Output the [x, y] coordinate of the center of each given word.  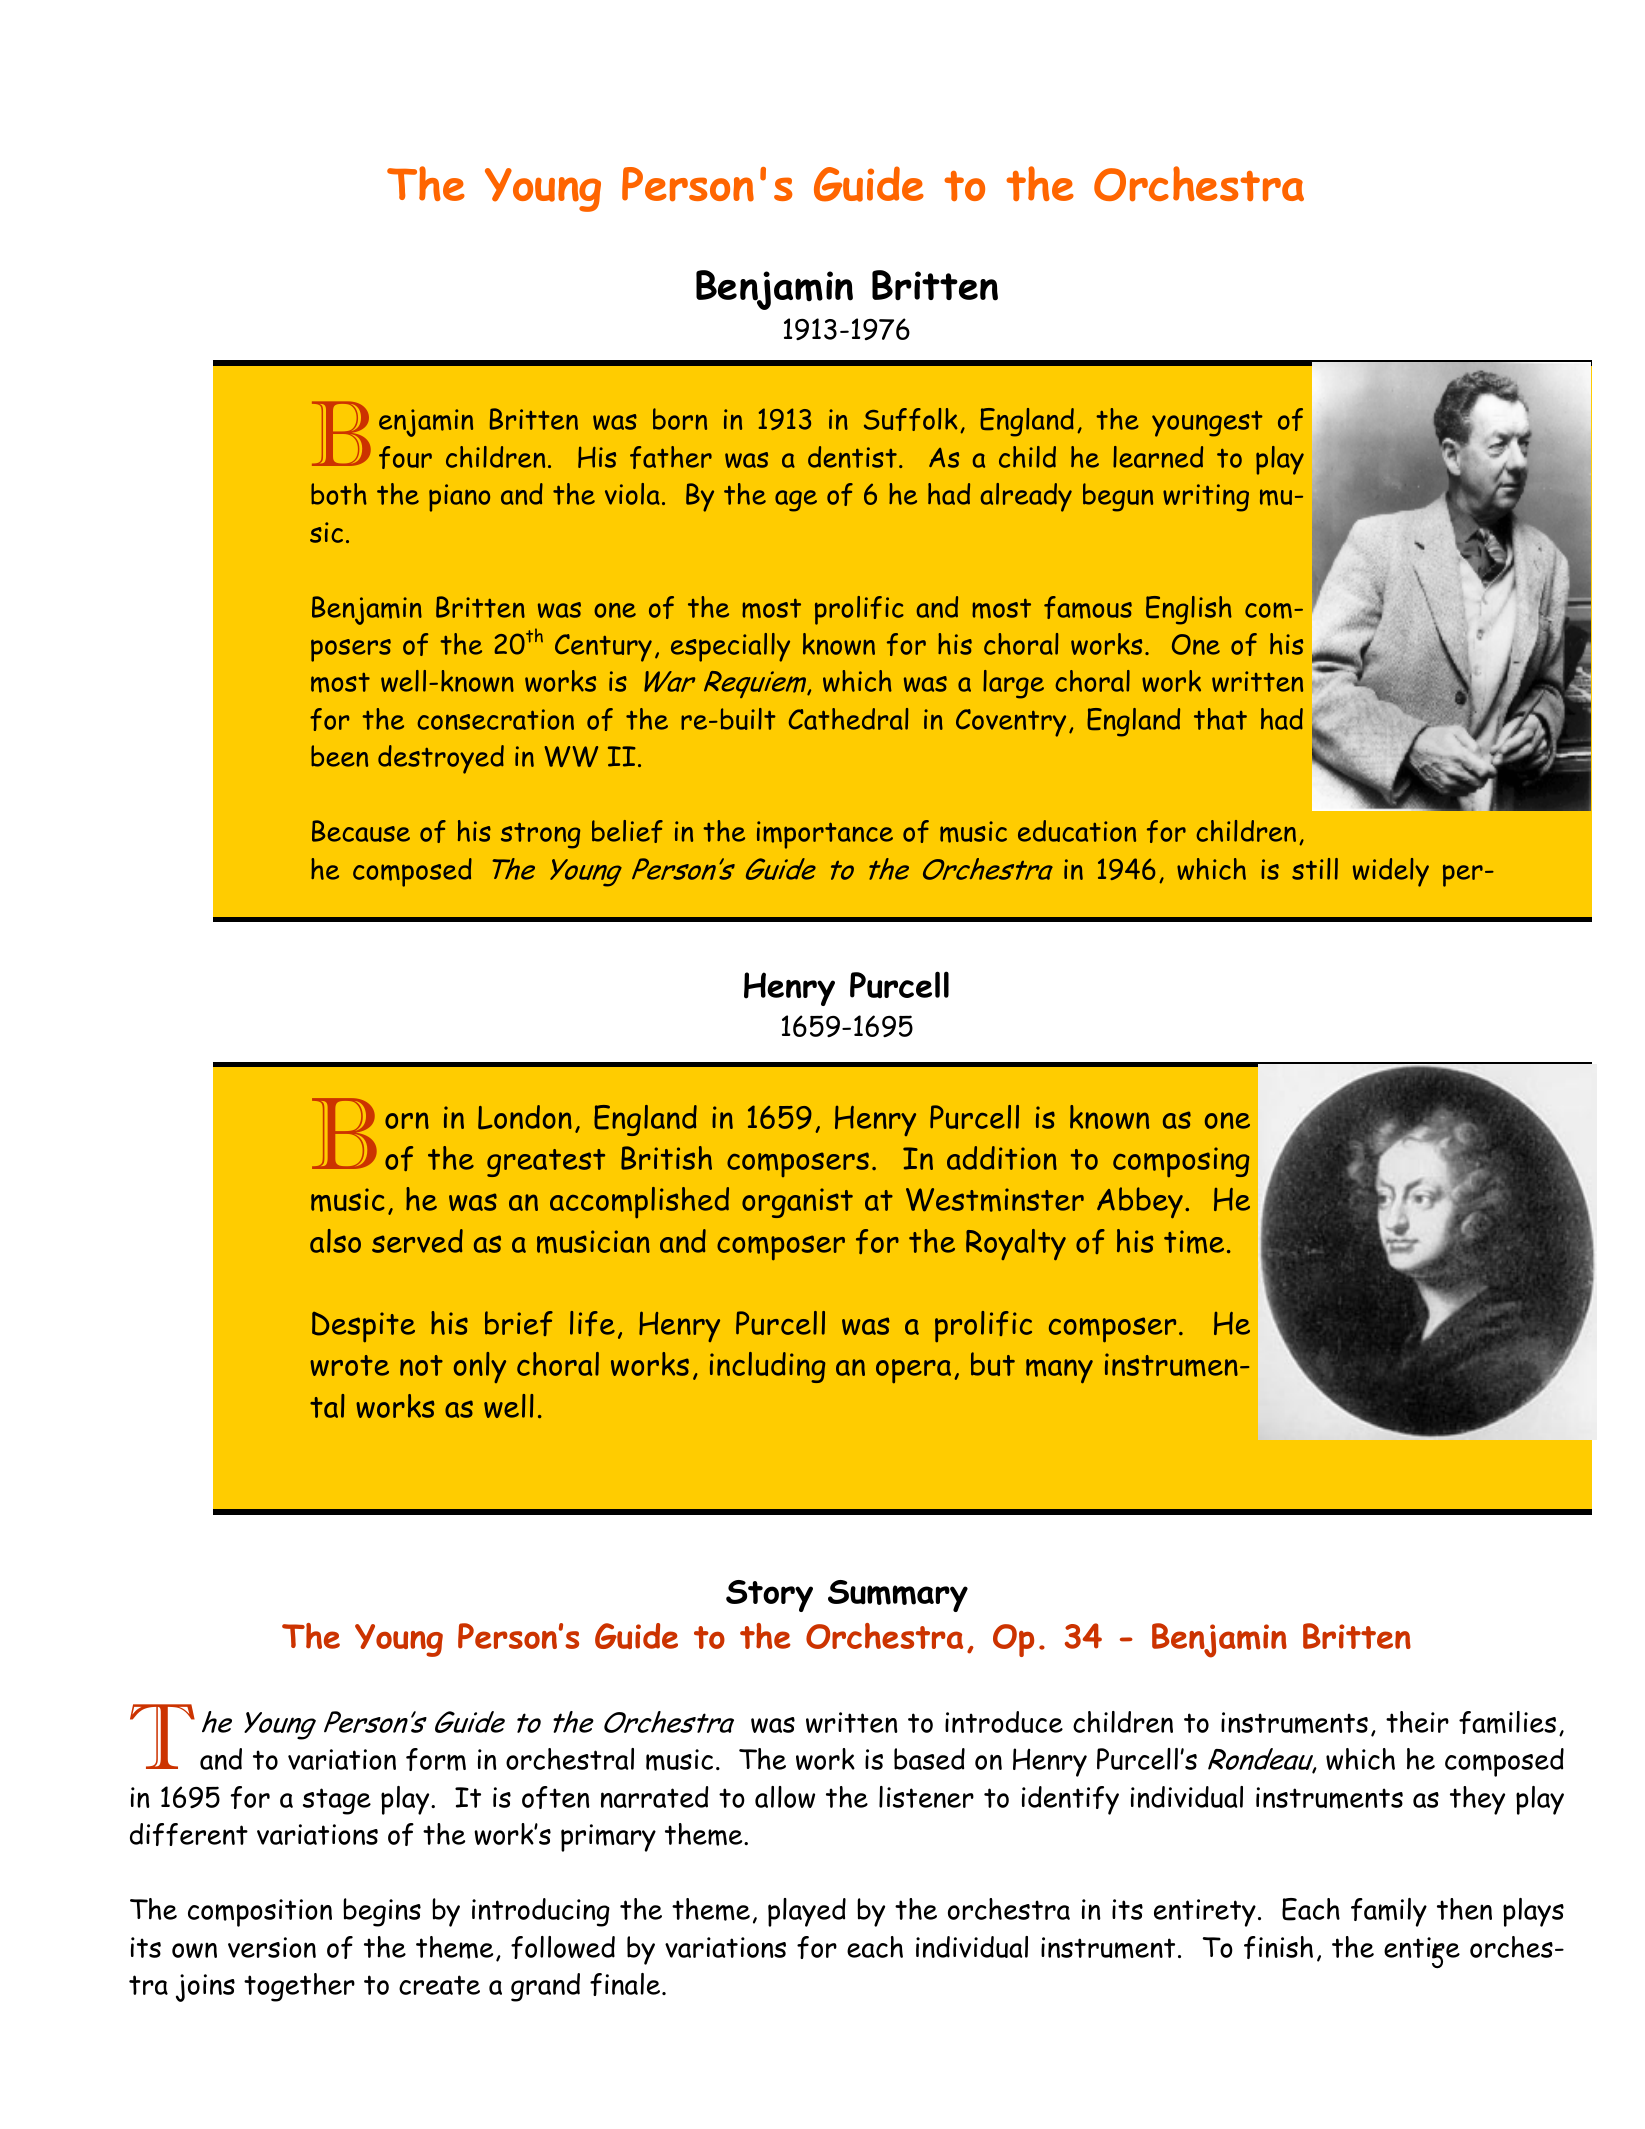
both [339, 494]
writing [1206, 498]
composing [1181, 1162]
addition [1002, 1158]
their [1417, 1722]
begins [382, 1912]
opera [913, 1371]
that [1220, 719]
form [436, 1759]
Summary [898, 1596]
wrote [349, 1365]
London [525, 1117]
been [339, 756]
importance [825, 835]
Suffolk [911, 419]
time [1194, 1242]
